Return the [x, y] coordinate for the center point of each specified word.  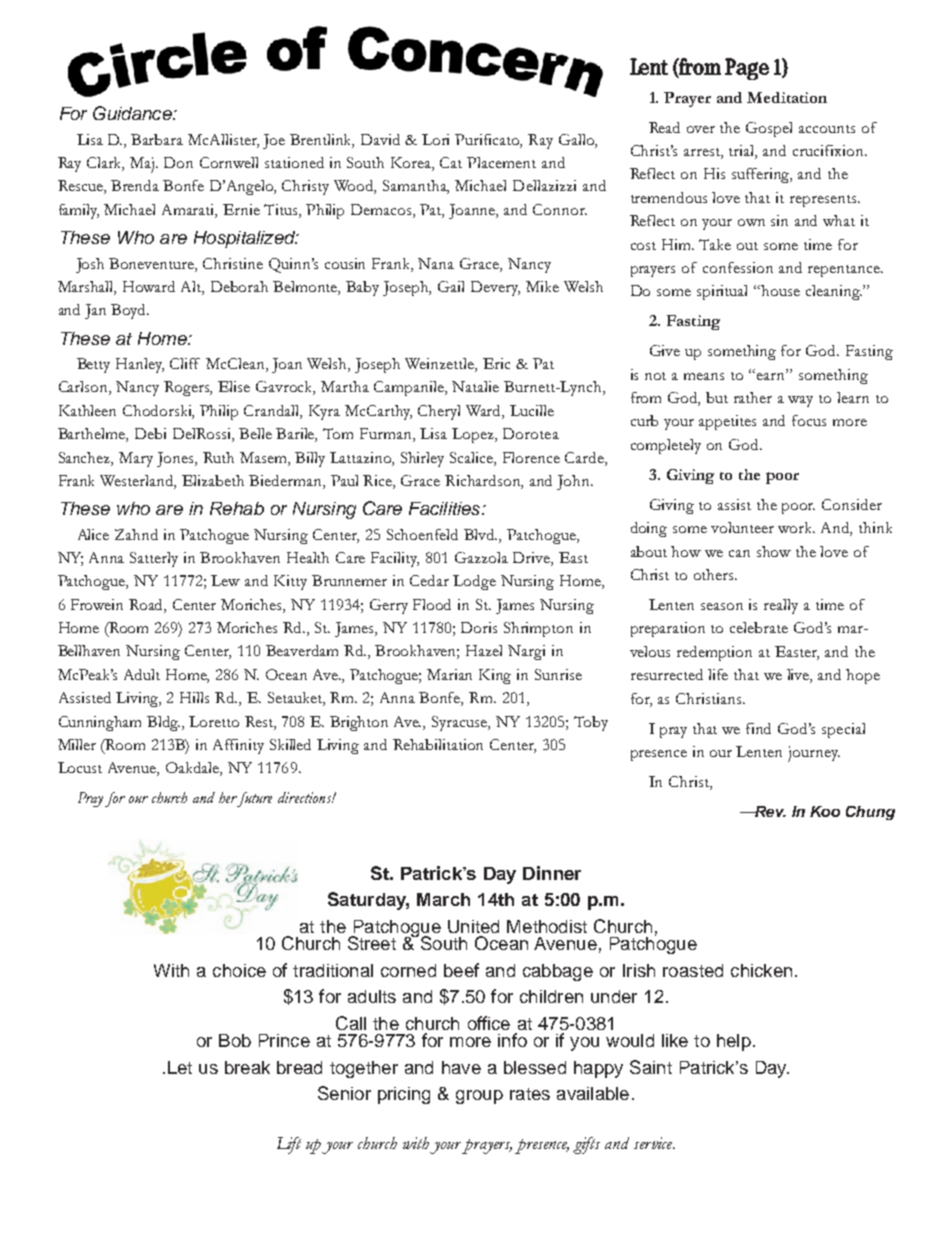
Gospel [769, 129]
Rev [770, 811]
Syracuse [461, 723]
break [247, 1067]
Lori [435, 139]
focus [809, 420]
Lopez [474, 435]
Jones [177, 459]
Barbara [157, 139]
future [253, 799]
